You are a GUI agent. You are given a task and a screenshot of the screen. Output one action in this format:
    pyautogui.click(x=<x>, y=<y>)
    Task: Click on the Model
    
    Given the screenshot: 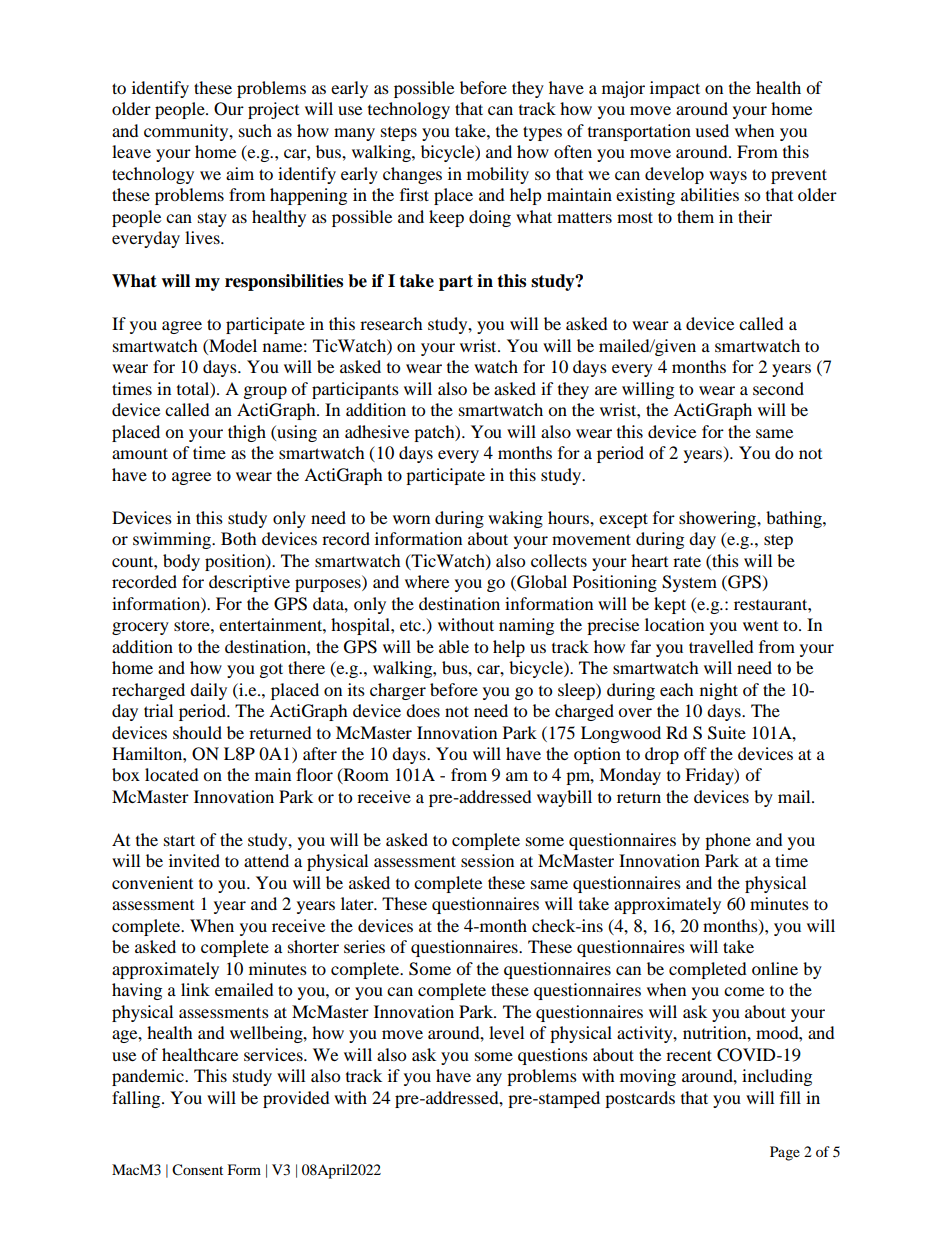 What is the action you would take?
    pyautogui.click(x=232, y=345)
